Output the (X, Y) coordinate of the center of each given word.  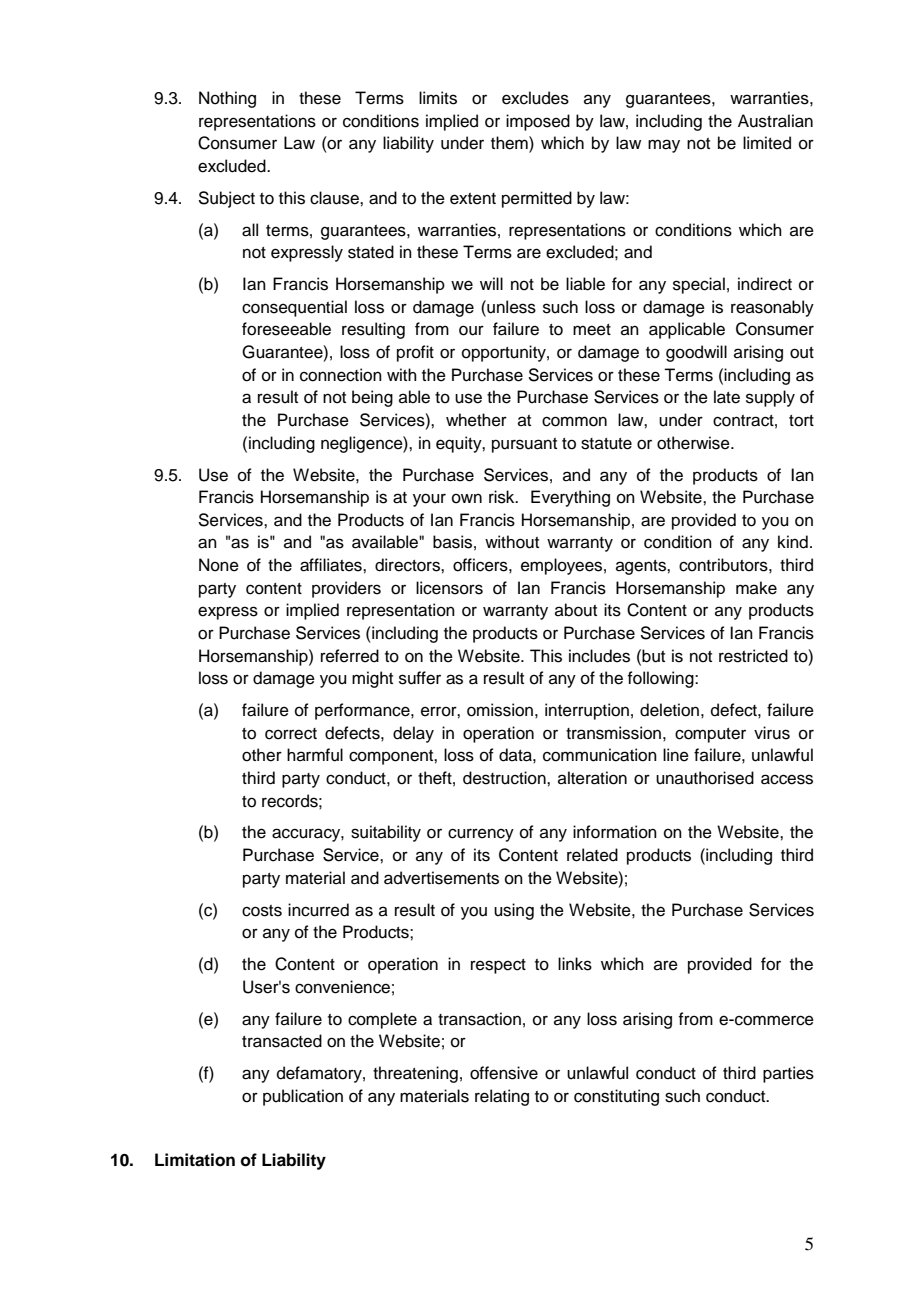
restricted (753, 656)
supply (770, 398)
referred (350, 656)
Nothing (227, 99)
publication (303, 1097)
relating (502, 1097)
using (514, 911)
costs (262, 911)
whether (476, 420)
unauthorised (705, 778)
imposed (538, 122)
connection (341, 375)
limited (767, 143)
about (576, 610)
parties (788, 1074)
